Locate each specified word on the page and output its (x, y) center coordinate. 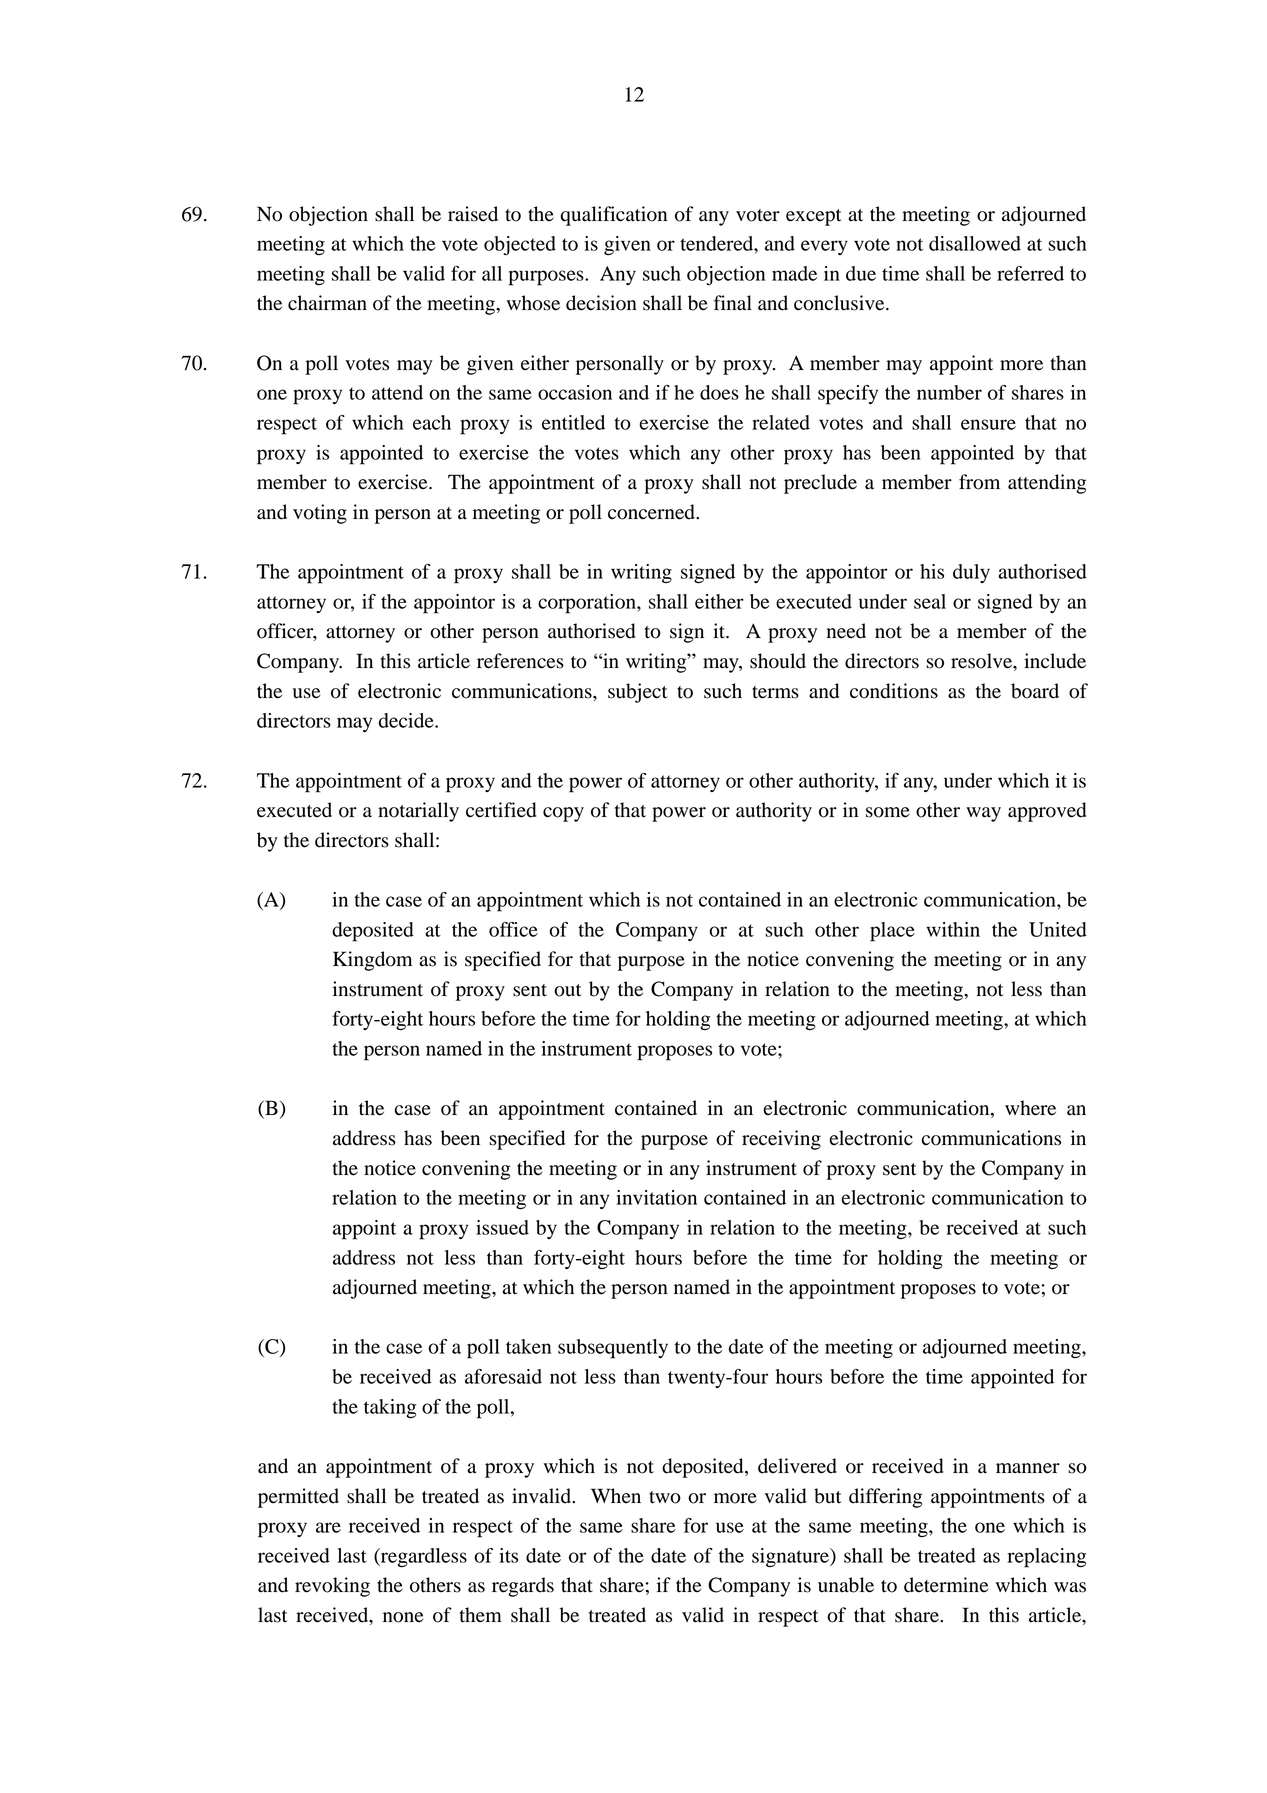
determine (946, 1585)
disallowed (975, 243)
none (403, 1617)
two (665, 1497)
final (733, 303)
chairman (327, 303)
